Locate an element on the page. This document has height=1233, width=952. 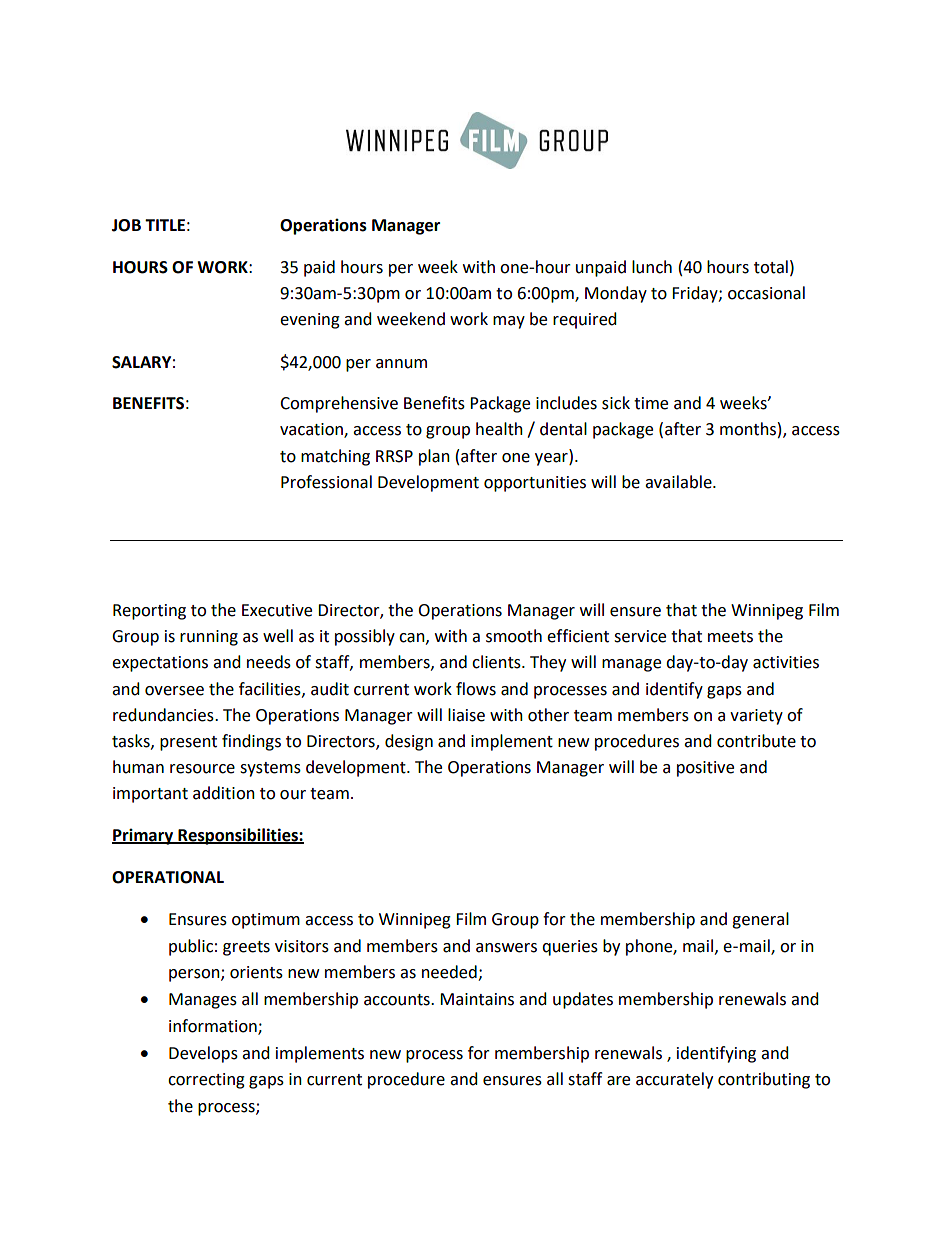
design is located at coordinates (409, 742).
